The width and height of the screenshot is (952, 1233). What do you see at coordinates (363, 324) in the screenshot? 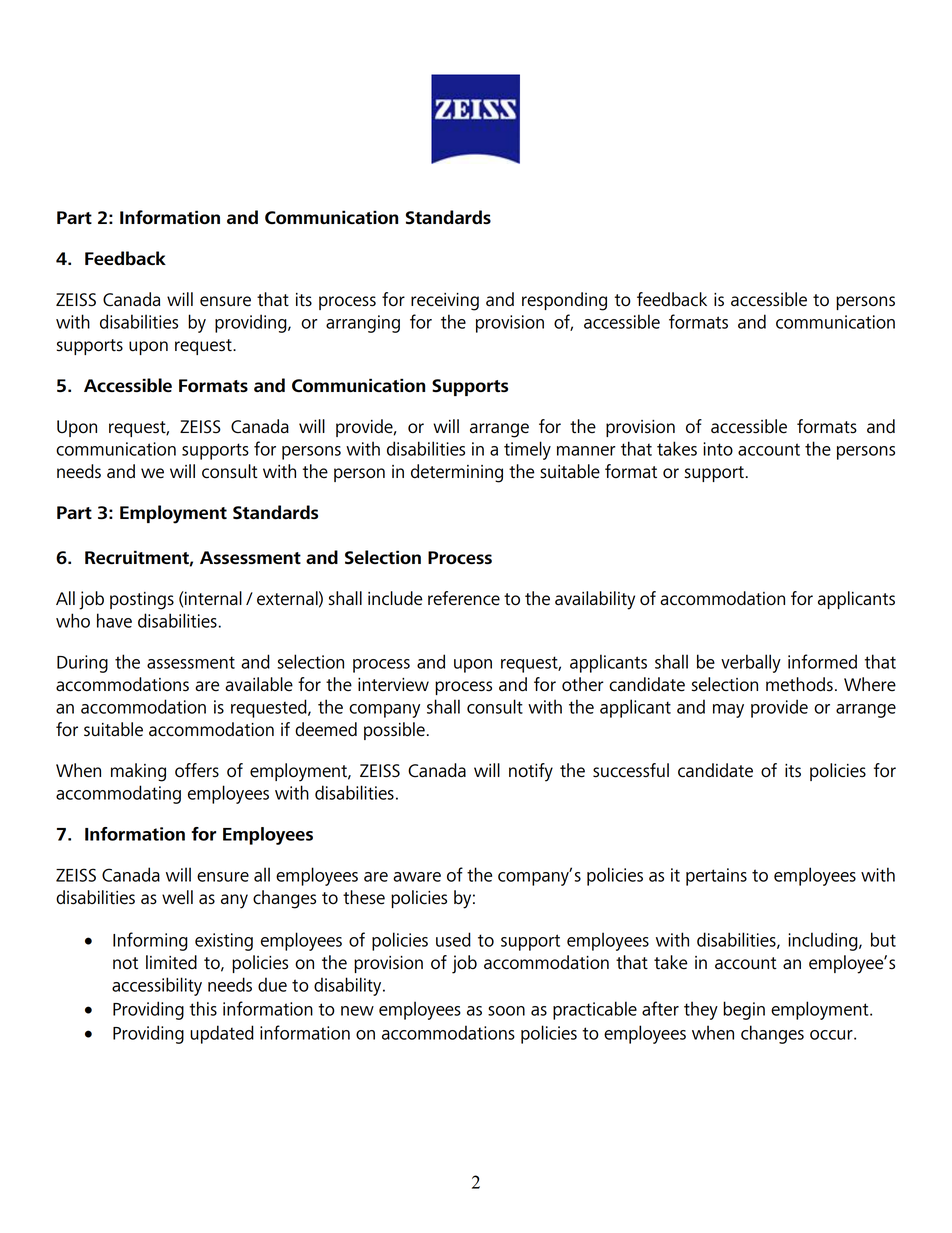
I see `arranging` at bounding box center [363, 324].
